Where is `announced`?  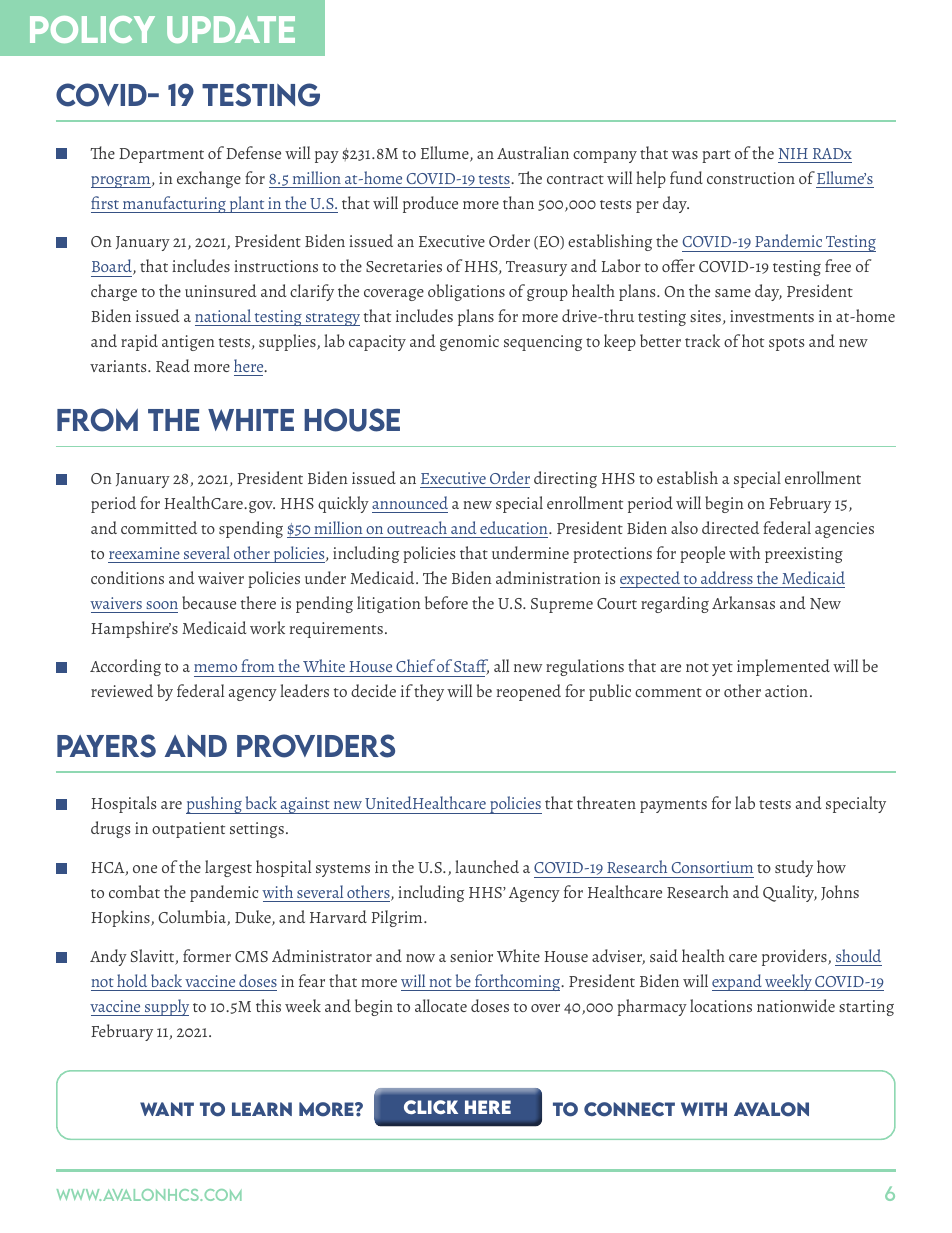
announced is located at coordinates (410, 502).
